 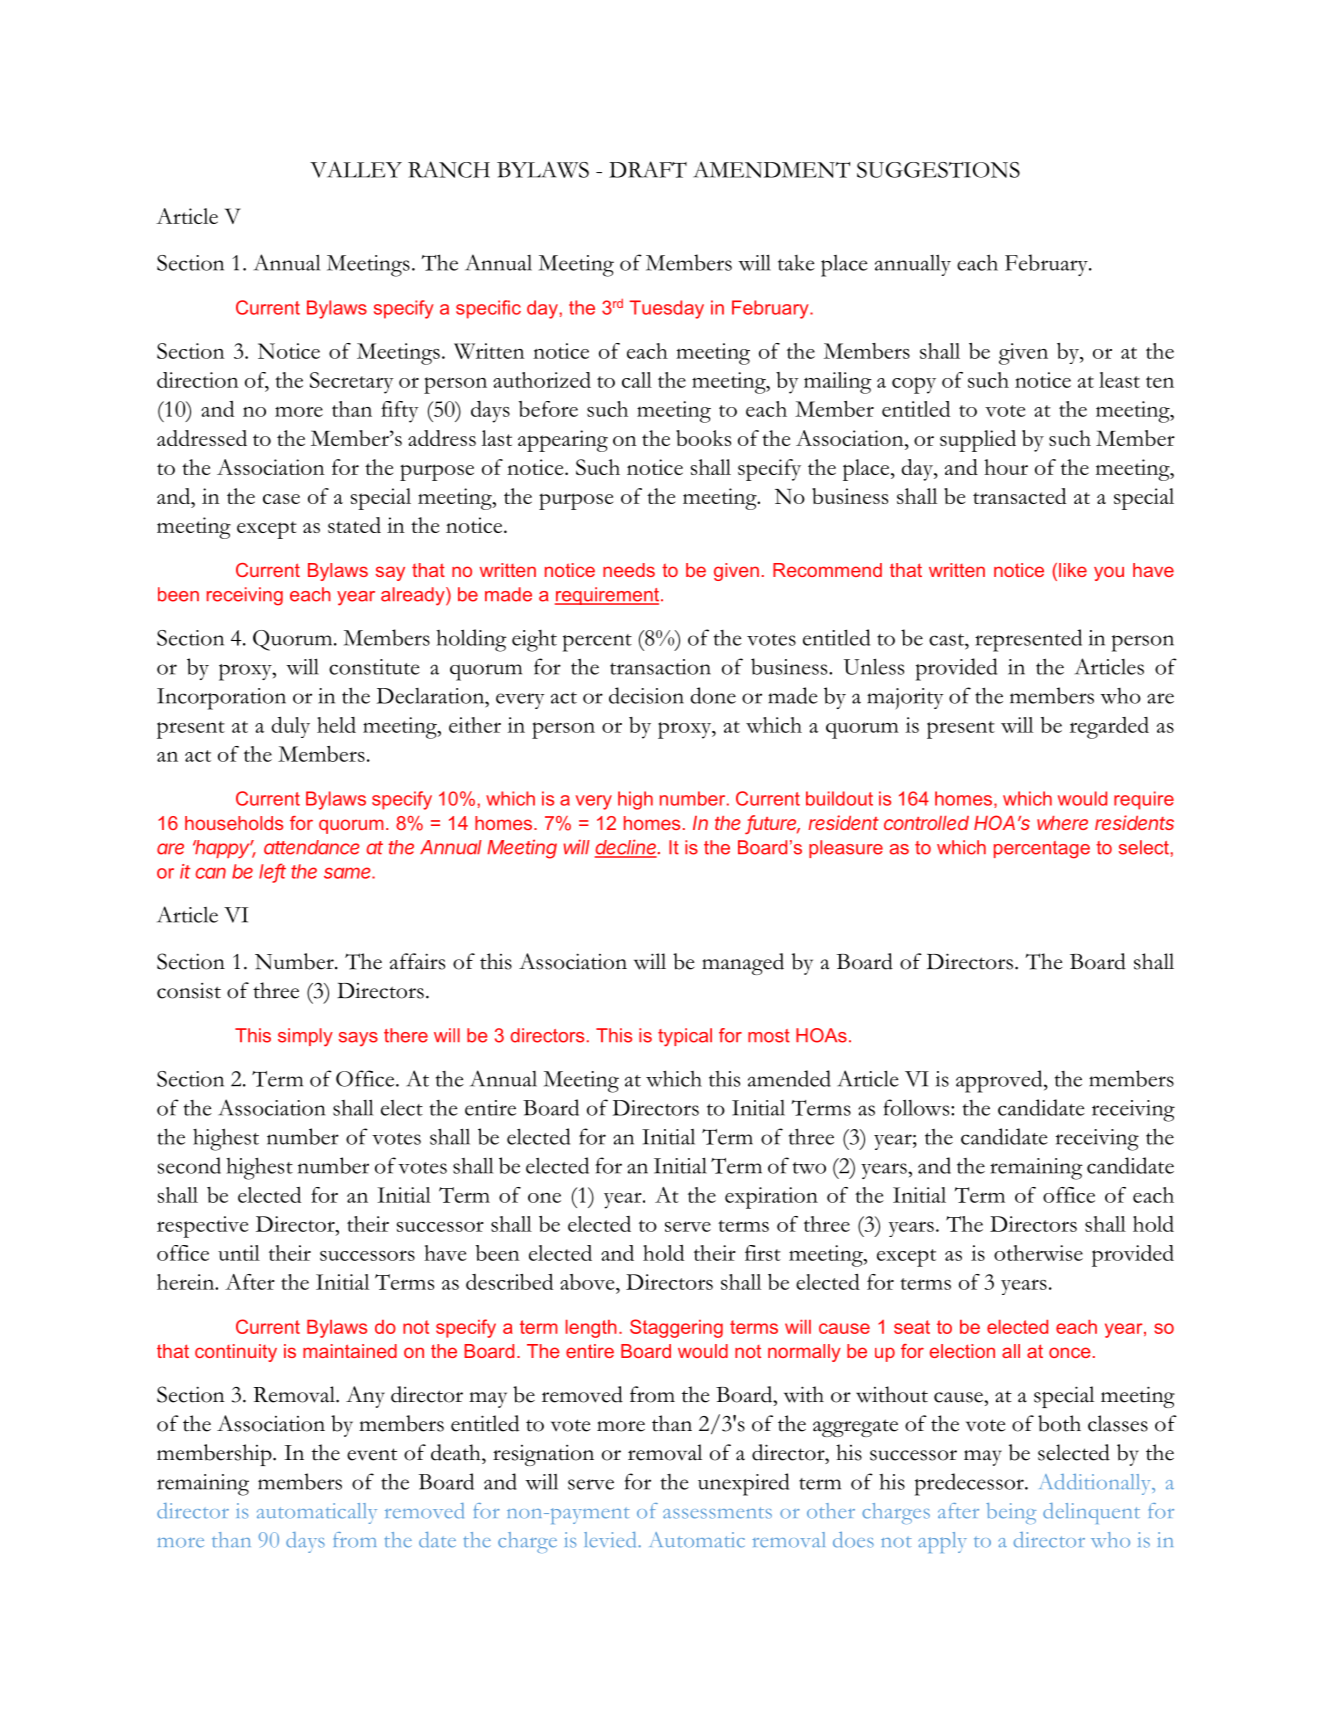 I want to click on SUGGESTIONS, so click(x=938, y=170).
